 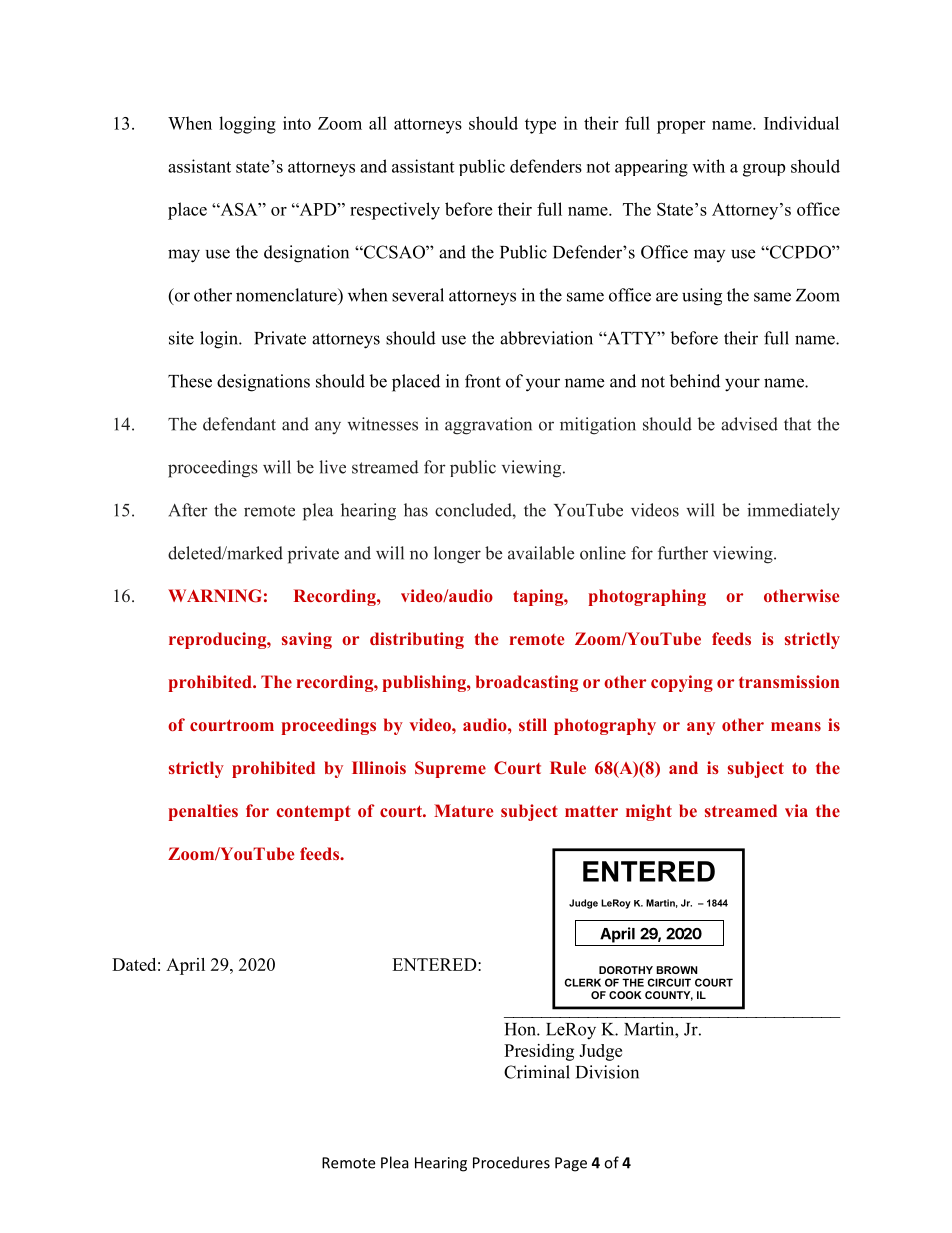 What do you see at coordinates (682, 683) in the screenshot?
I see `copying` at bounding box center [682, 683].
